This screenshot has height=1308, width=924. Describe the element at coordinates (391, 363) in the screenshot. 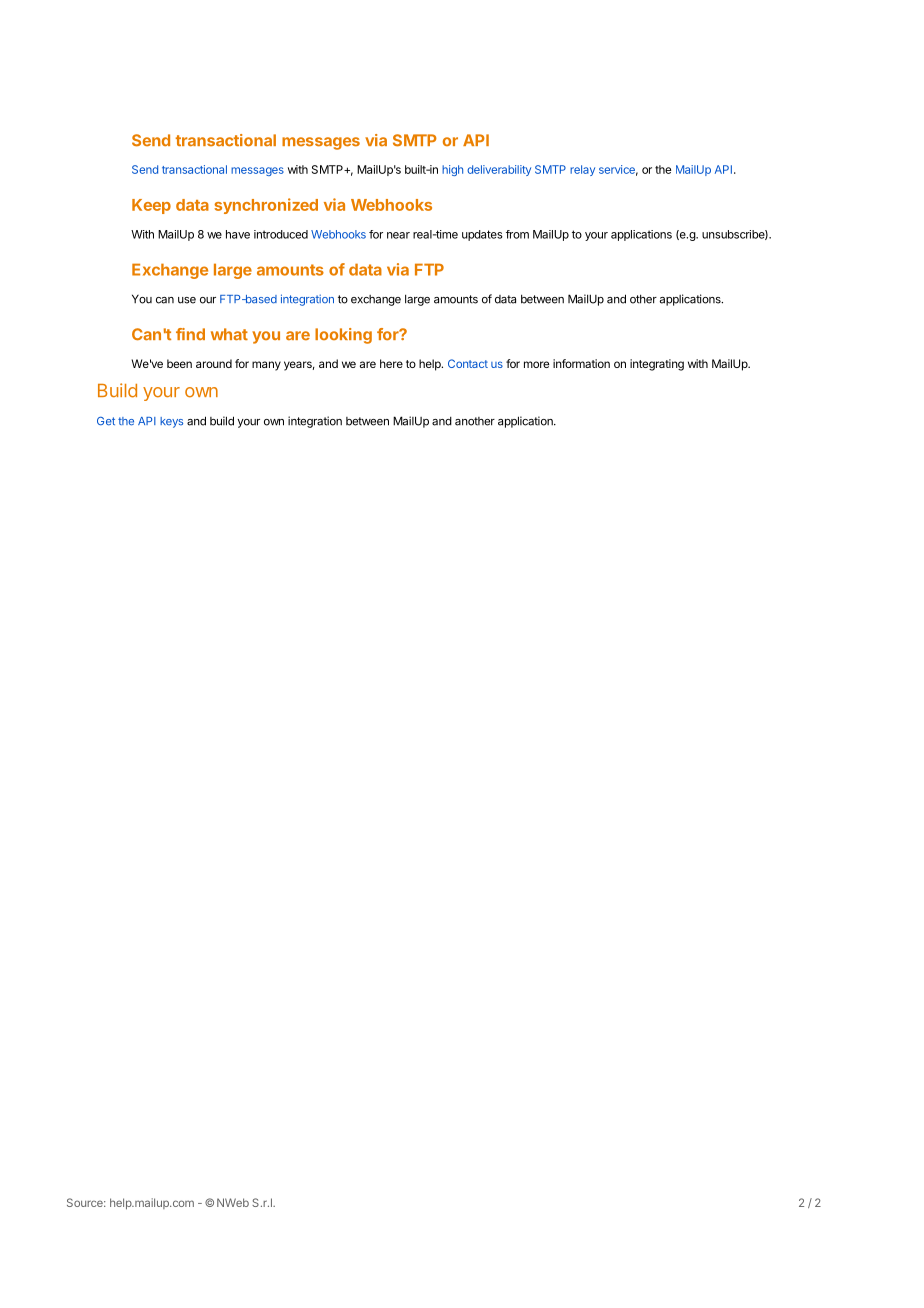

I see `here` at that location.
